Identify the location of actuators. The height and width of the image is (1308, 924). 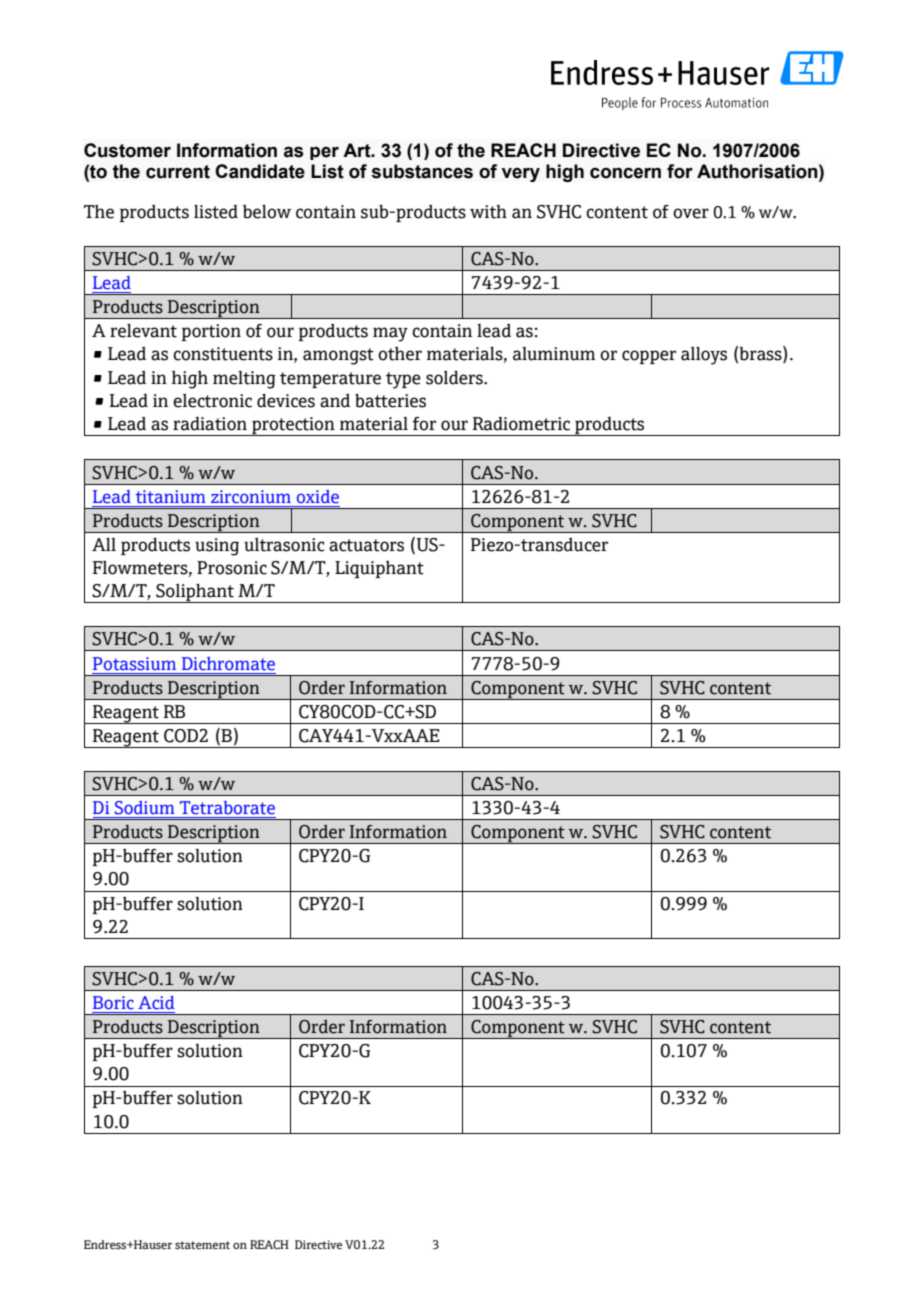
(366, 545).
